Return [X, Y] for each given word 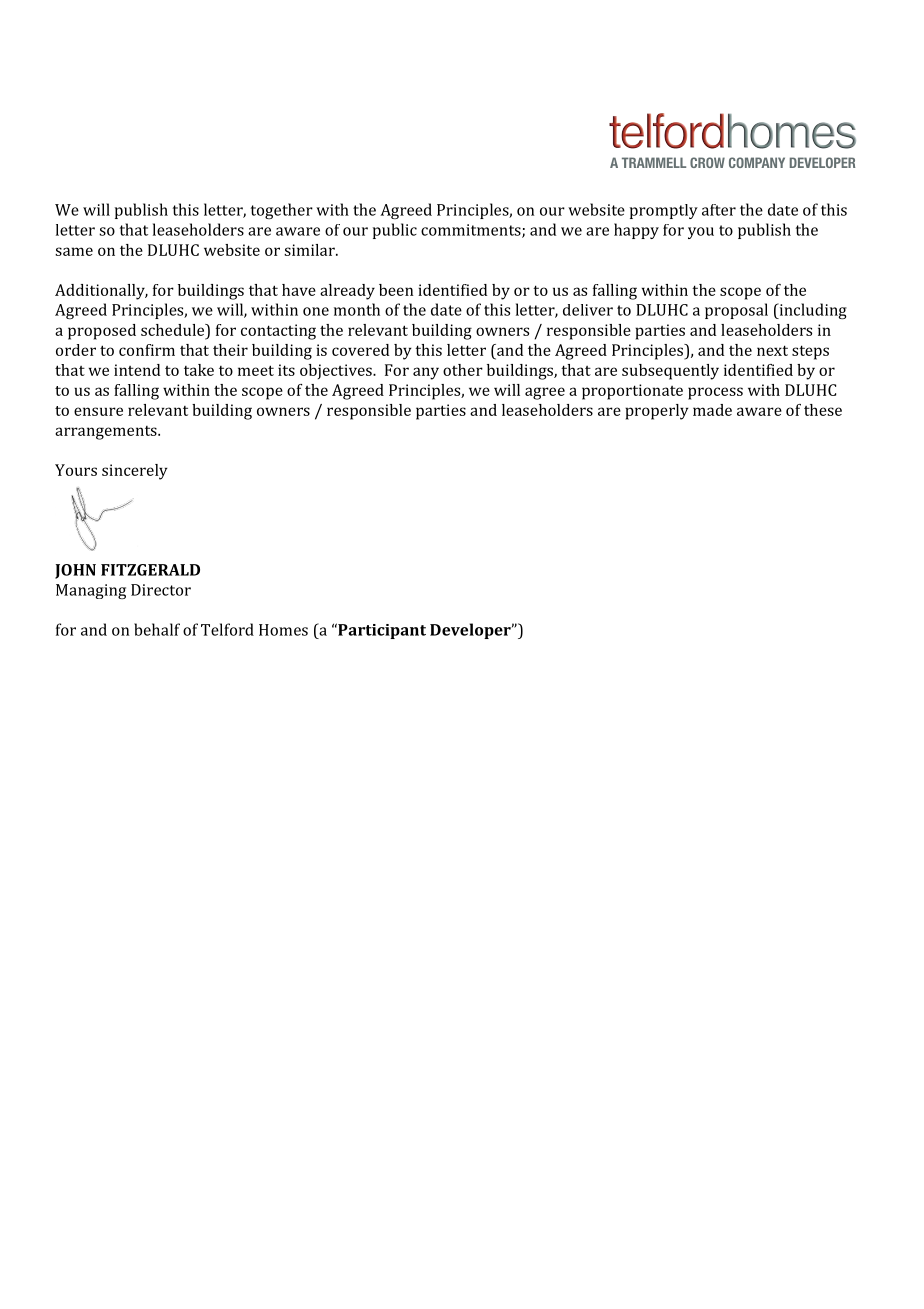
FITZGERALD [150, 570]
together [282, 211]
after [719, 210]
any [426, 373]
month [357, 309]
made [712, 410]
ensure [98, 411]
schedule [174, 330]
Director [161, 590]
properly [657, 412]
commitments [472, 231]
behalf [157, 629]
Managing [91, 591]
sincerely [135, 472]
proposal [736, 311]
